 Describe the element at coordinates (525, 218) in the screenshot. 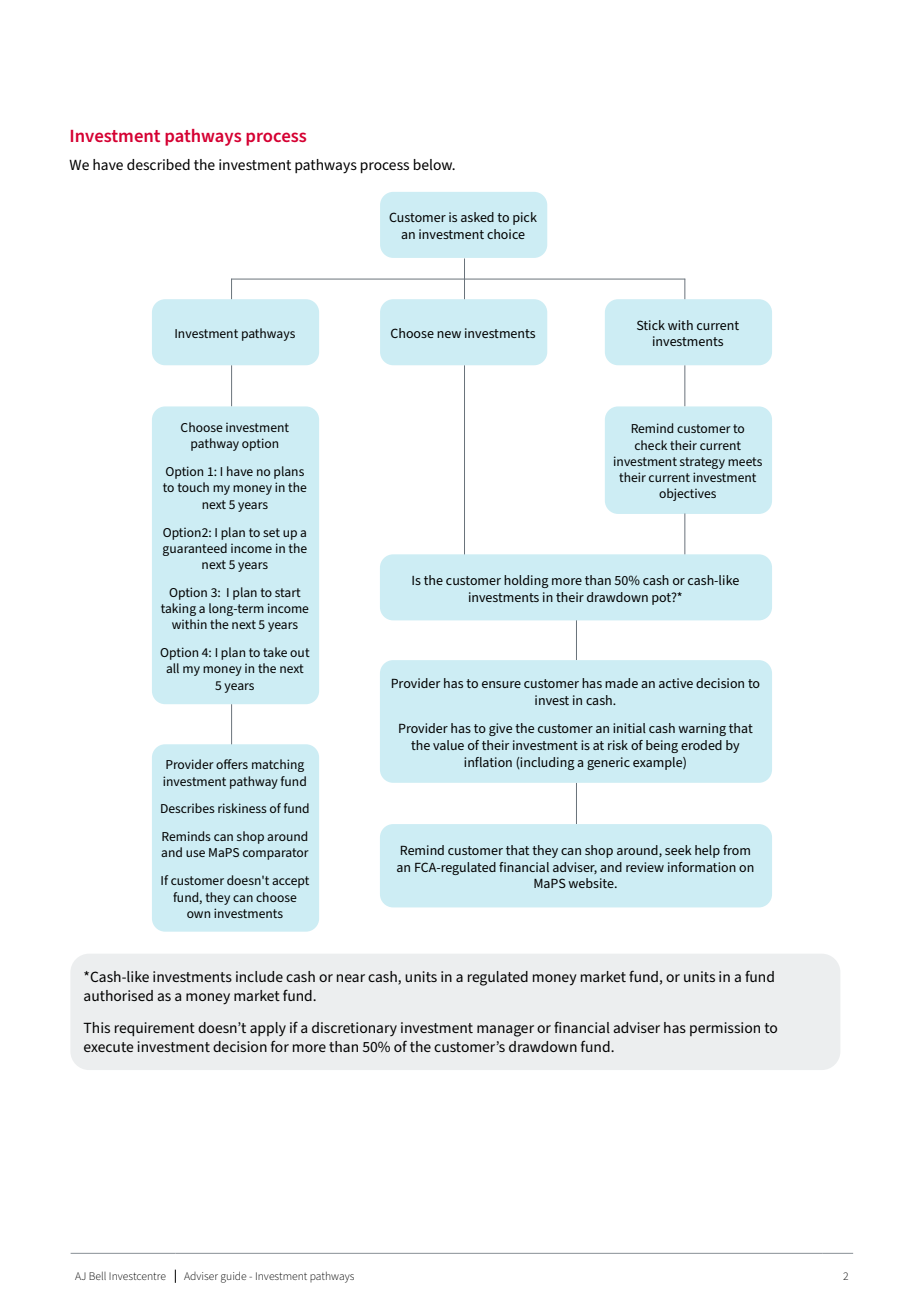

I see `pick` at that location.
